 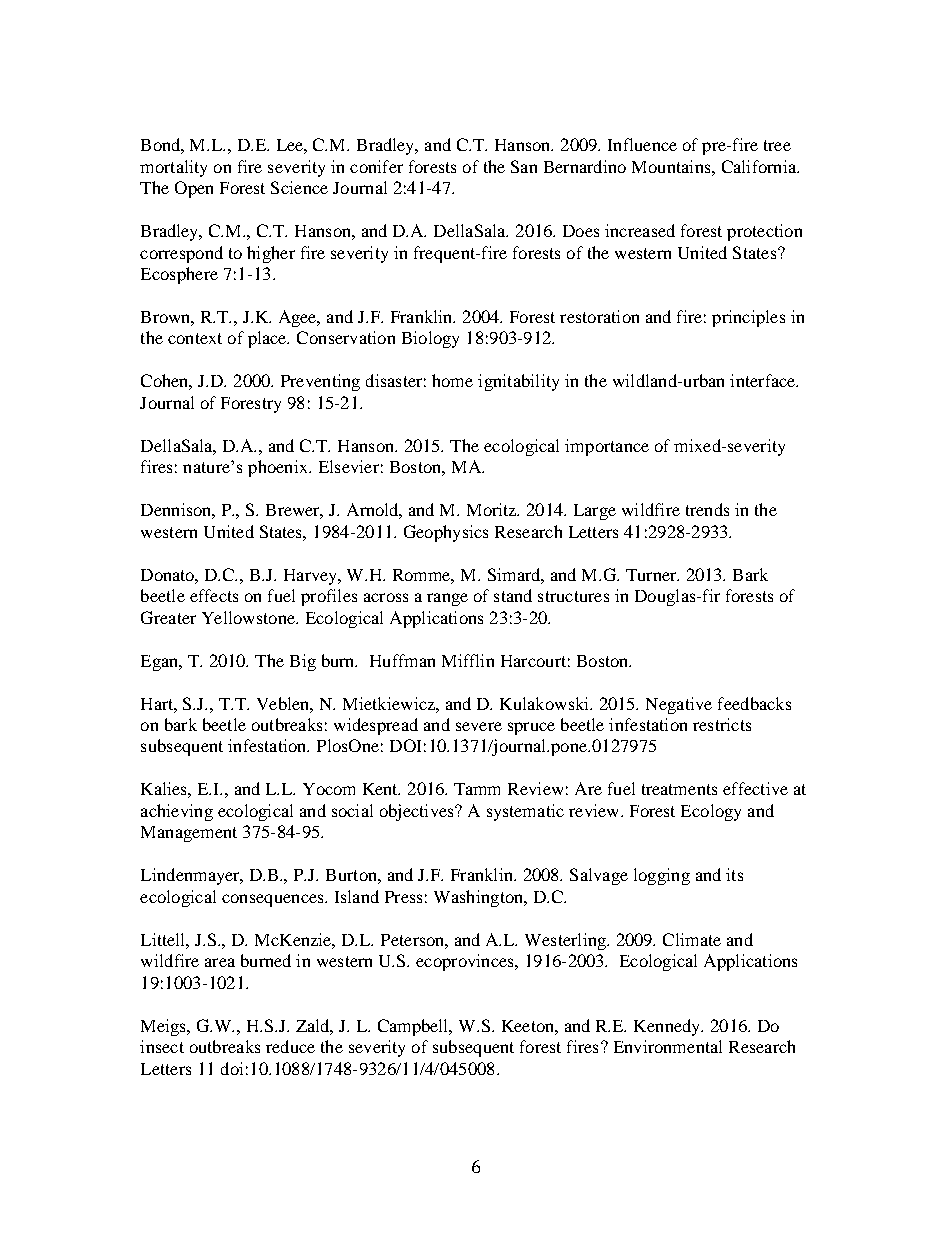 What do you see at coordinates (194, 189) in the document?
I see `Open` at bounding box center [194, 189].
